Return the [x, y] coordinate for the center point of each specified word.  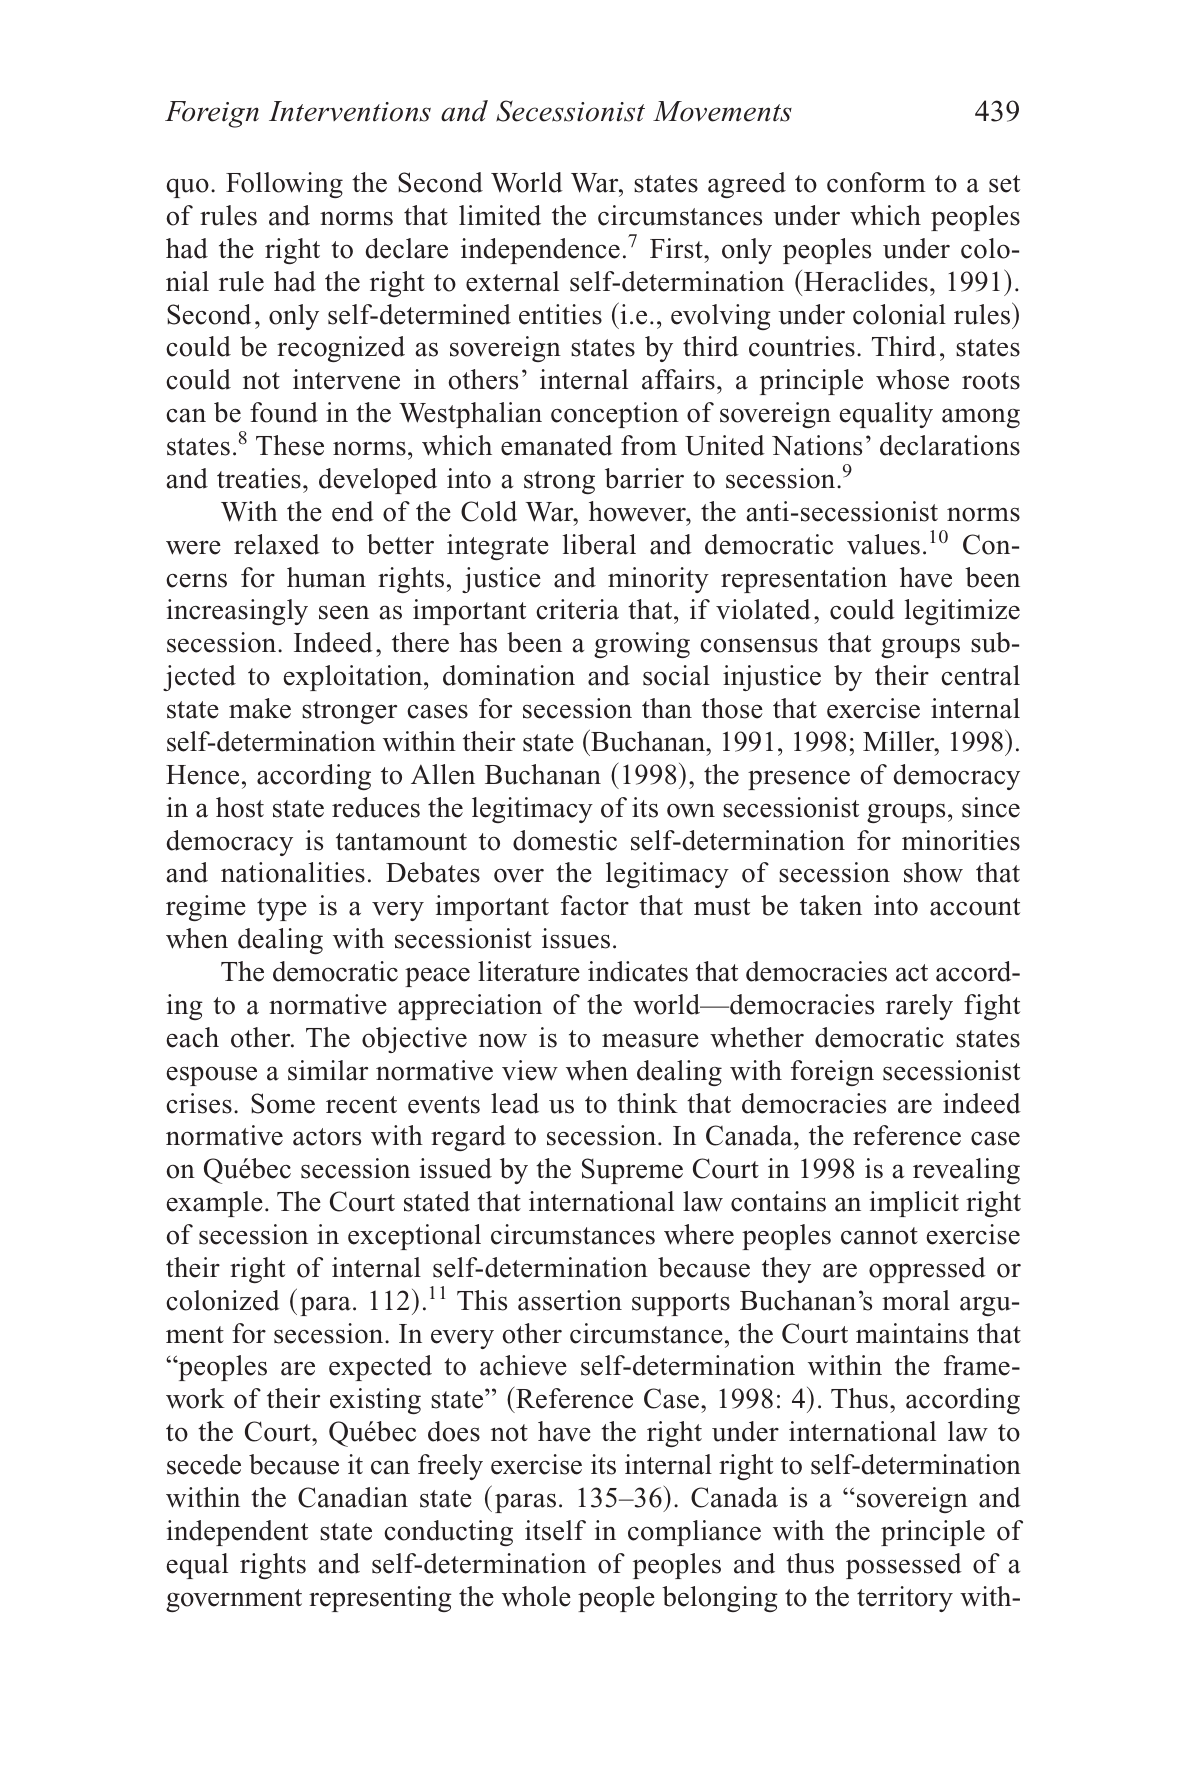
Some [283, 1103]
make [260, 708]
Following [284, 185]
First [677, 248]
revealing [966, 1171]
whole [536, 1596]
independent [237, 1533]
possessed [904, 1566]
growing [642, 645]
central [980, 675]
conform [876, 182]
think [647, 1103]
